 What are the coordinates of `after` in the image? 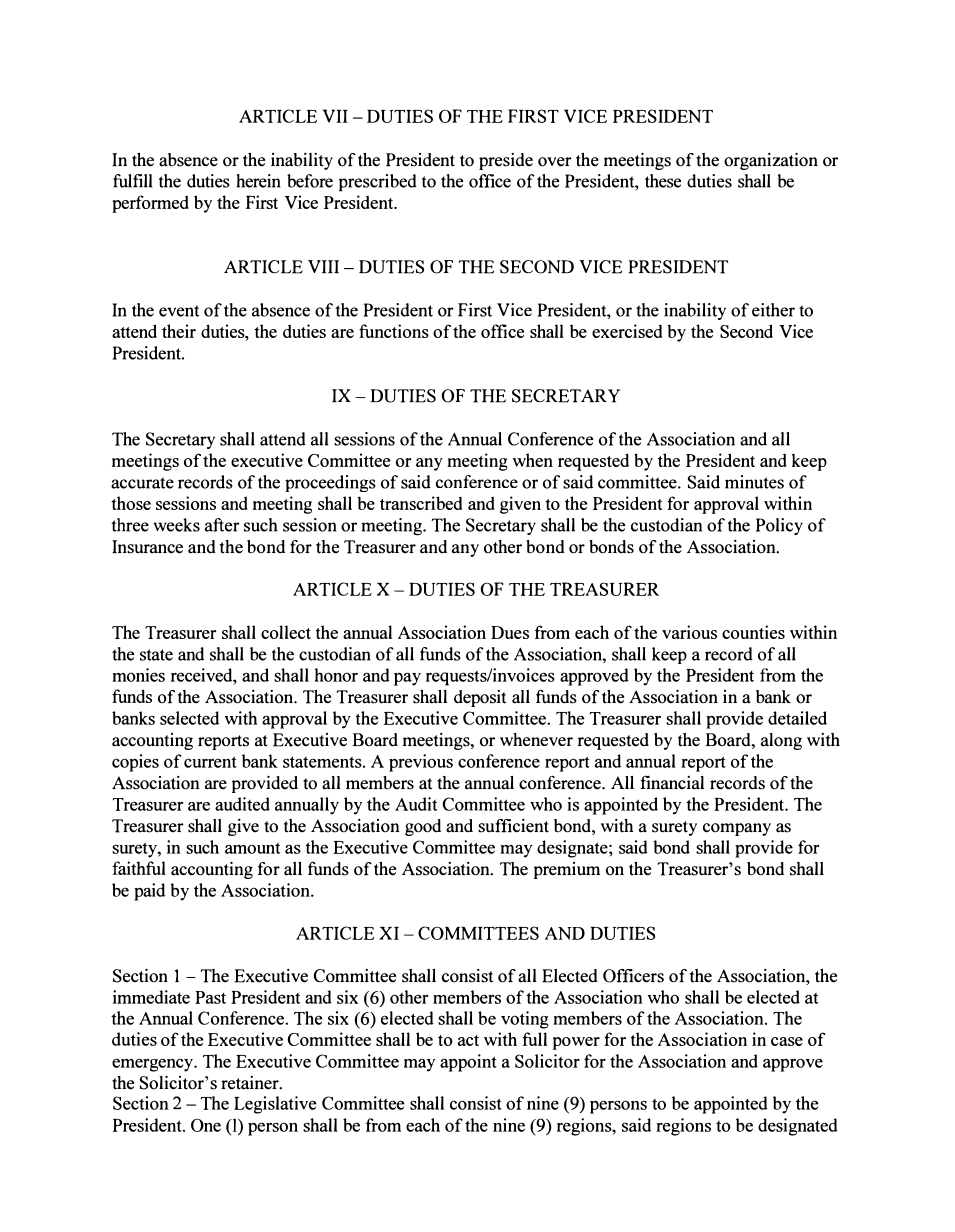 It's located at (222, 525).
